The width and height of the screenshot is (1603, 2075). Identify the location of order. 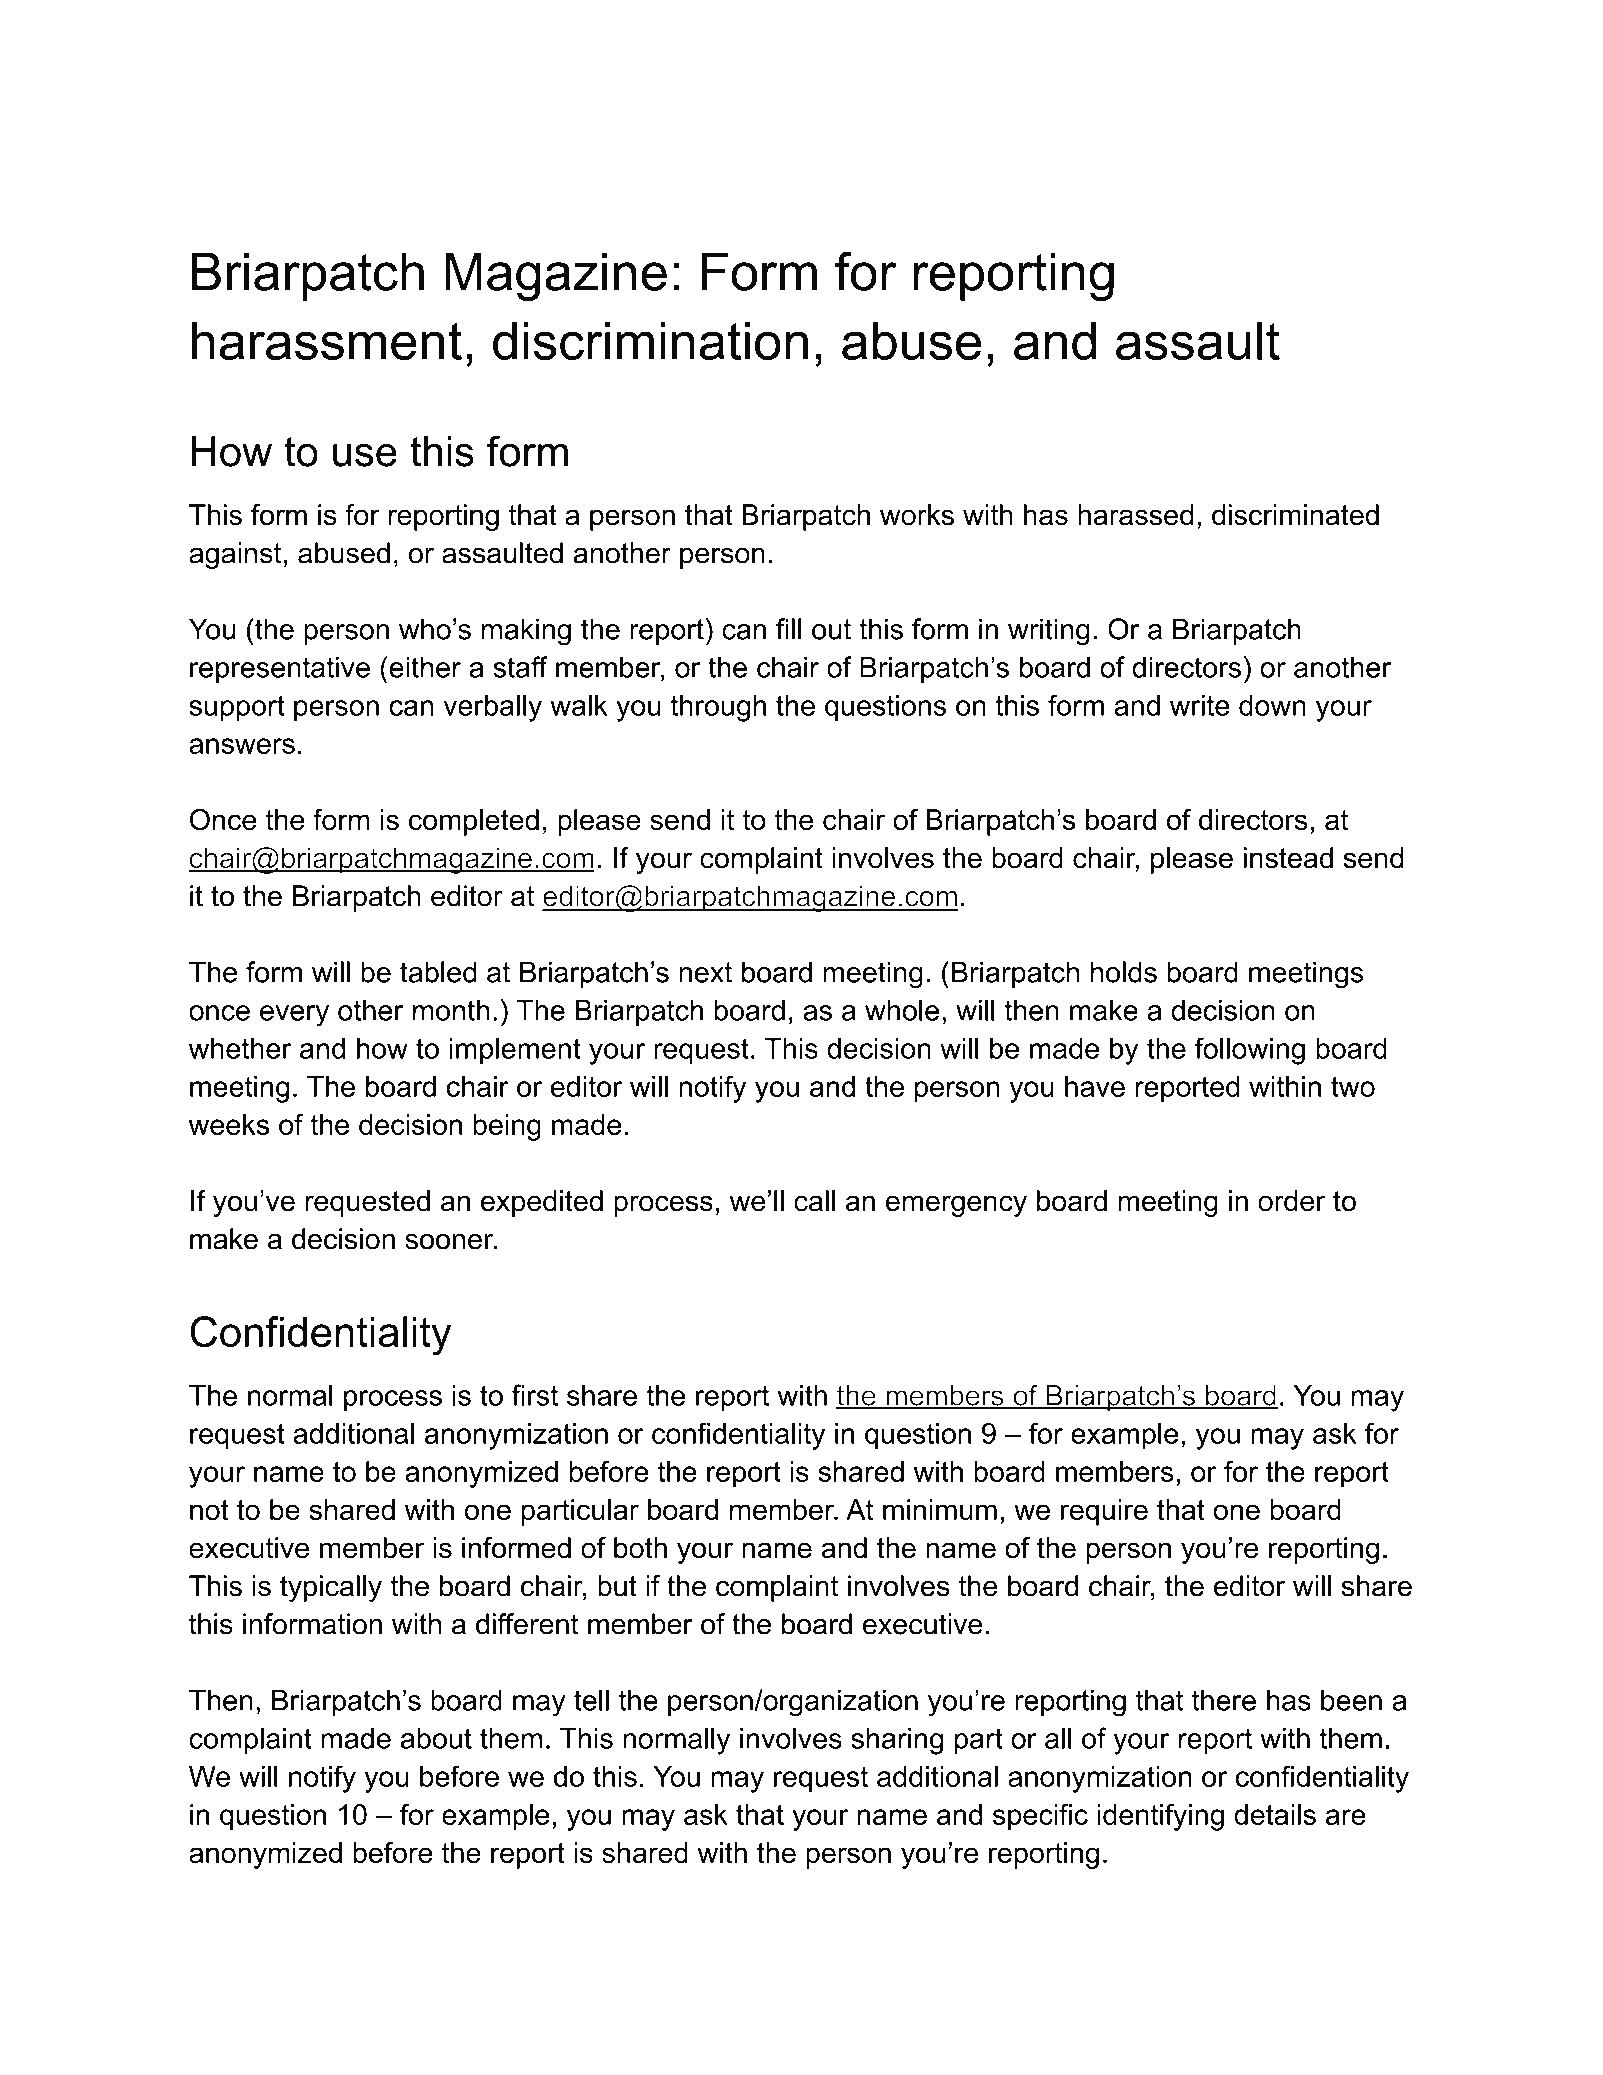
(1291, 1201).
